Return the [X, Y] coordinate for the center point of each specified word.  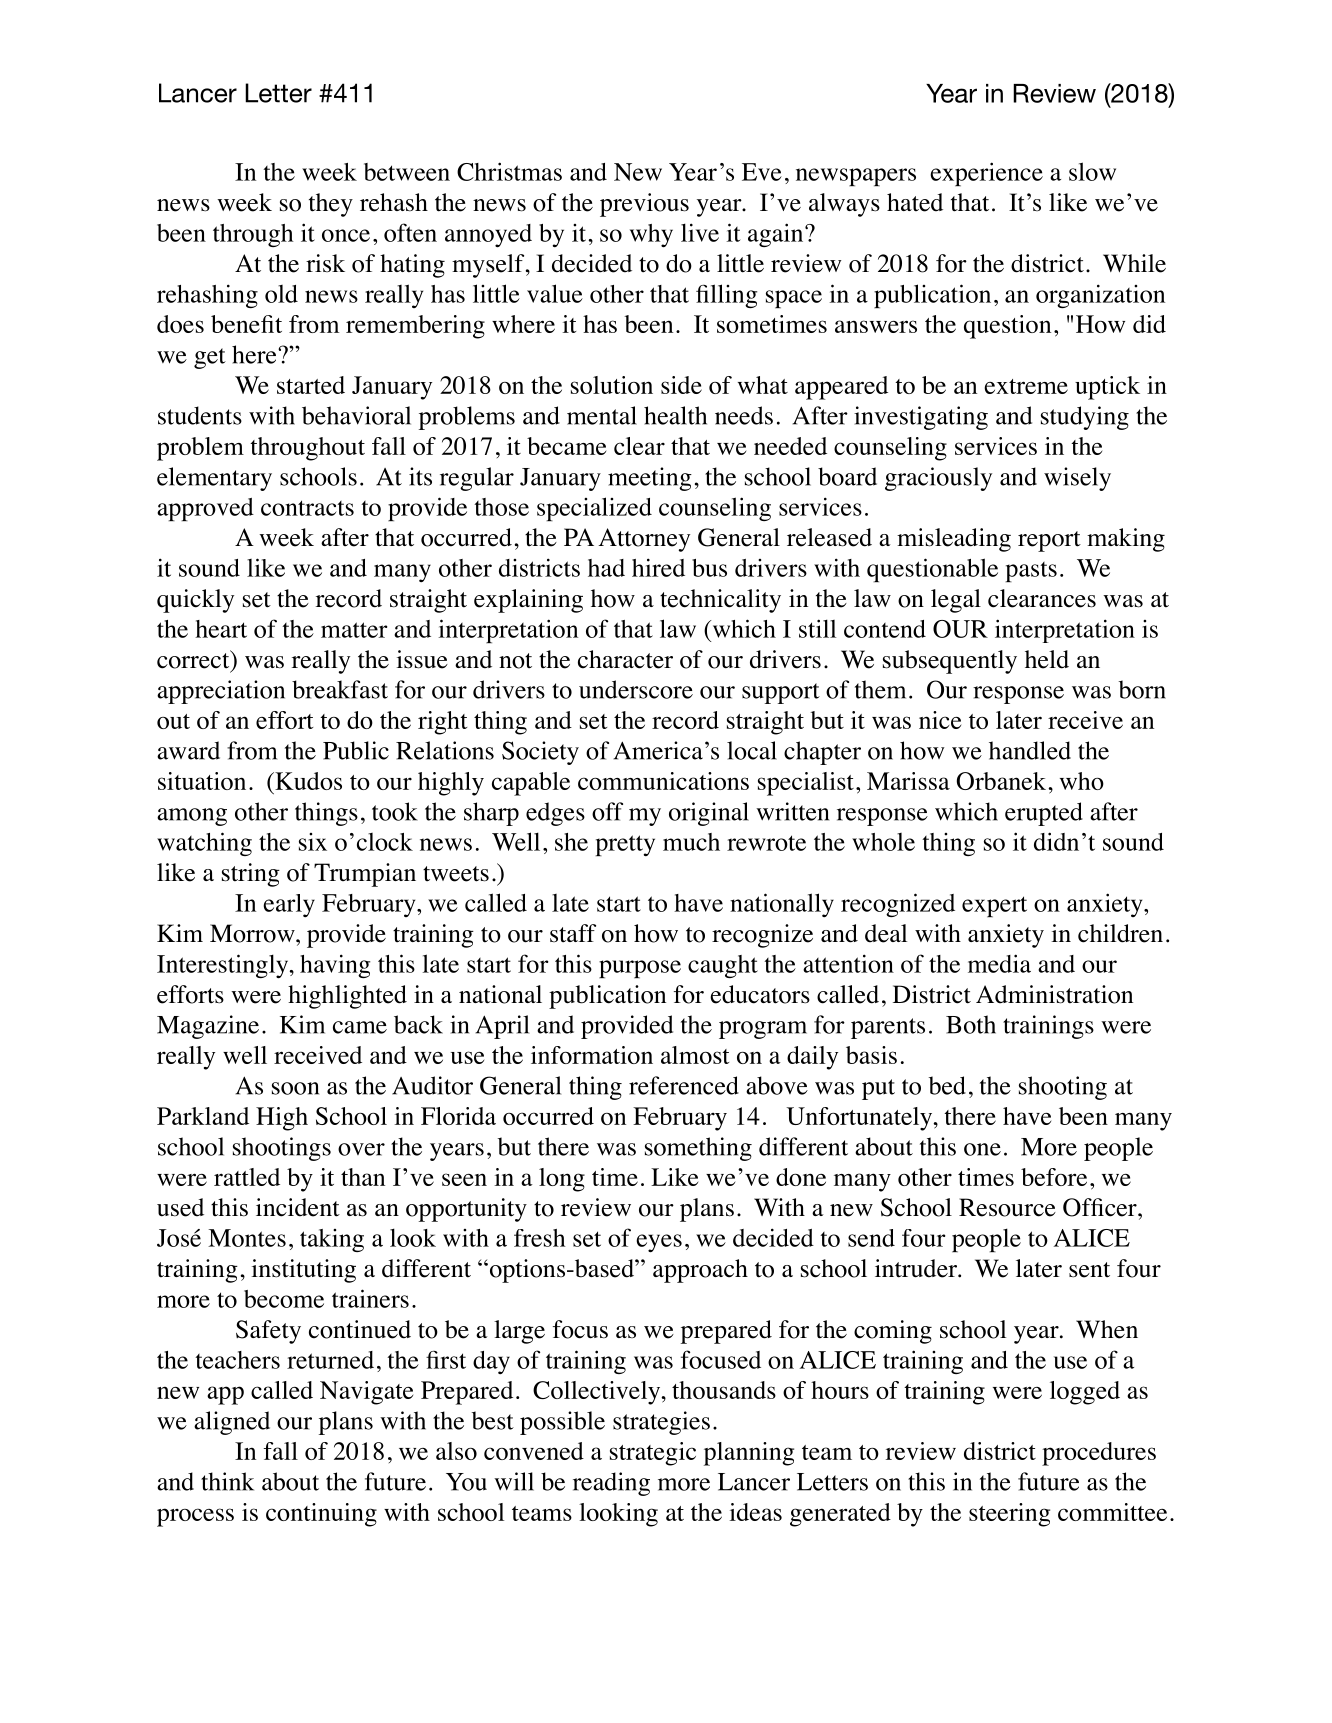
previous [644, 205]
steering [1009, 1515]
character [625, 659]
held [1047, 659]
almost [695, 1055]
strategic [653, 1454]
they [331, 205]
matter [354, 630]
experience [986, 174]
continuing [321, 1515]
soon [295, 1088]
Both [971, 1024]
